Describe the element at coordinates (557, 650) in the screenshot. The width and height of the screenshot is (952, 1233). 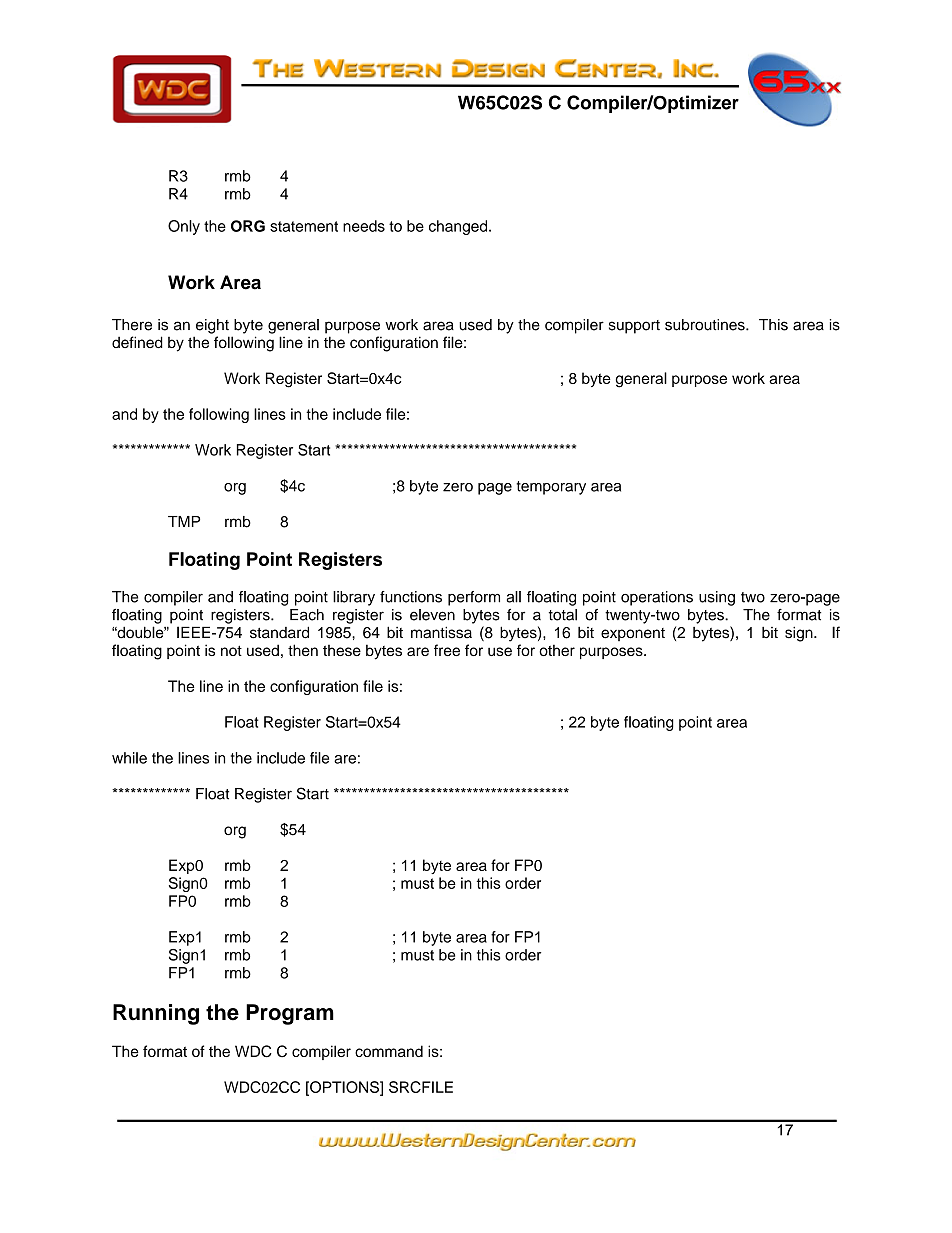
I see `other` at that location.
